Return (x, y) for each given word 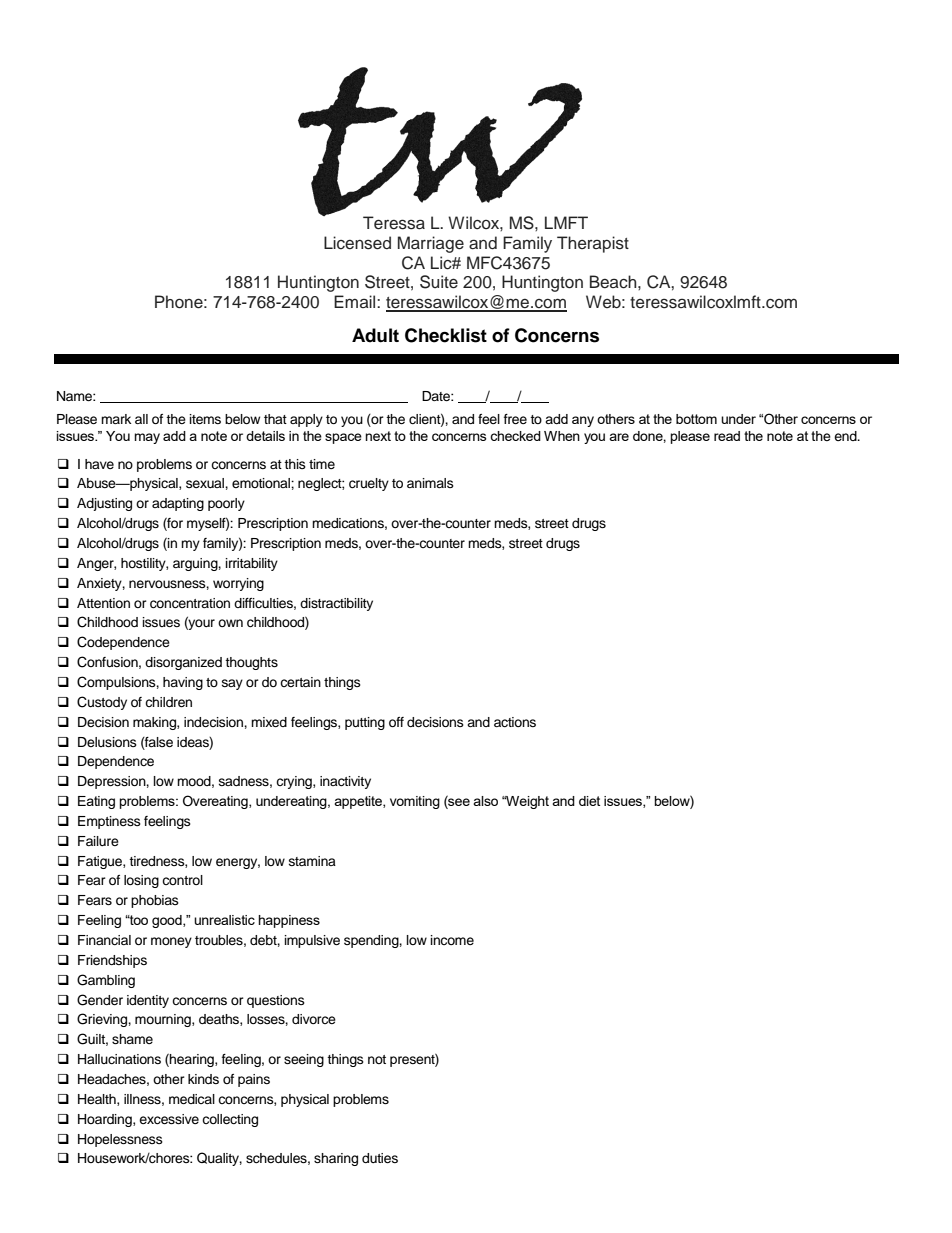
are (619, 437)
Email (356, 301)
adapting (178, 504)
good (168, 921)
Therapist (593, 244)
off (396, 722)
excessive (169, 1119)
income (452, 940)
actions (515, 722)
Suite (439, 282)
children (168, 702)
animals (430, 483)
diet (589, 801)
